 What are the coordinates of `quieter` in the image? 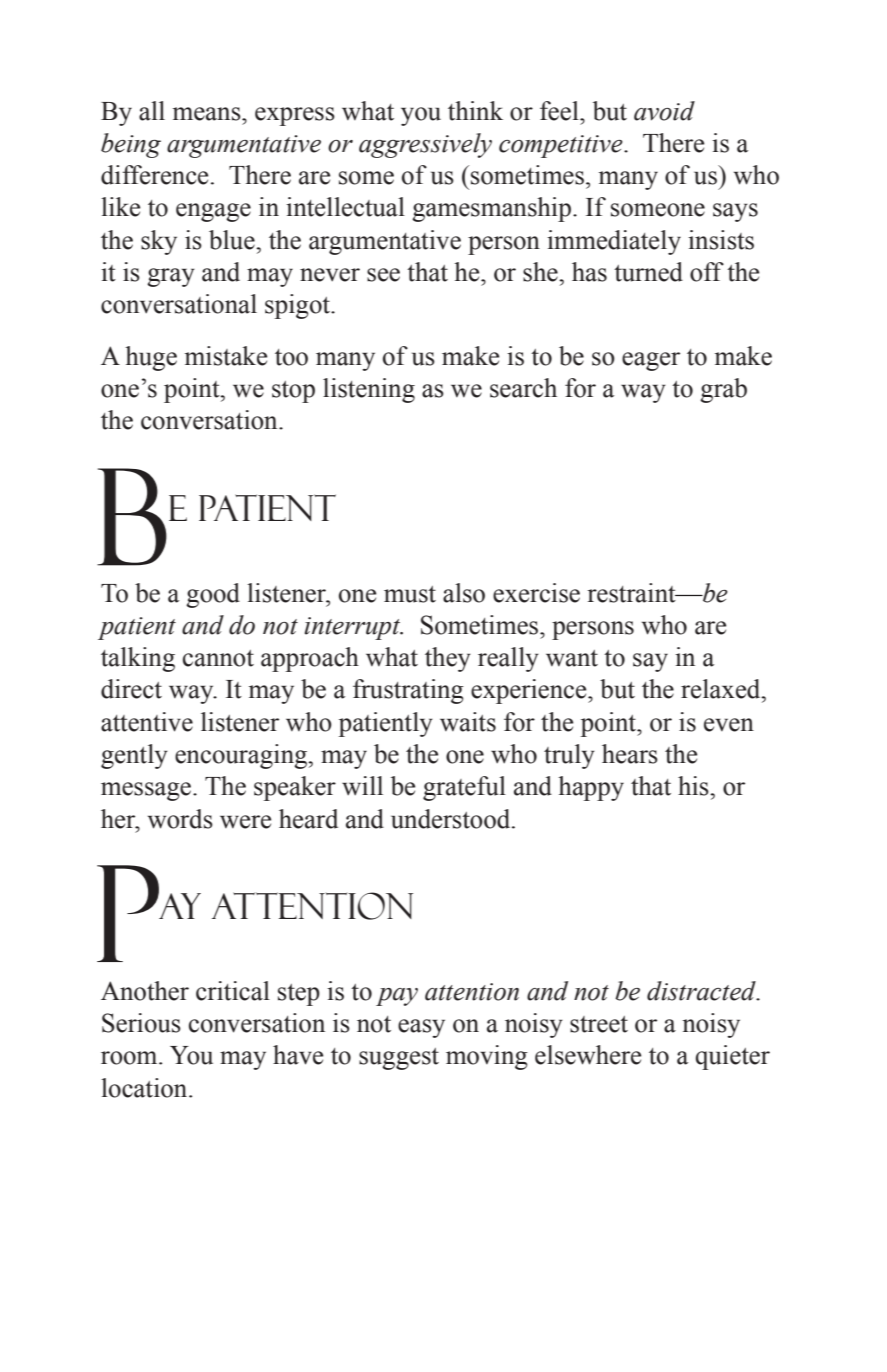 It's located at (732, 1057).
